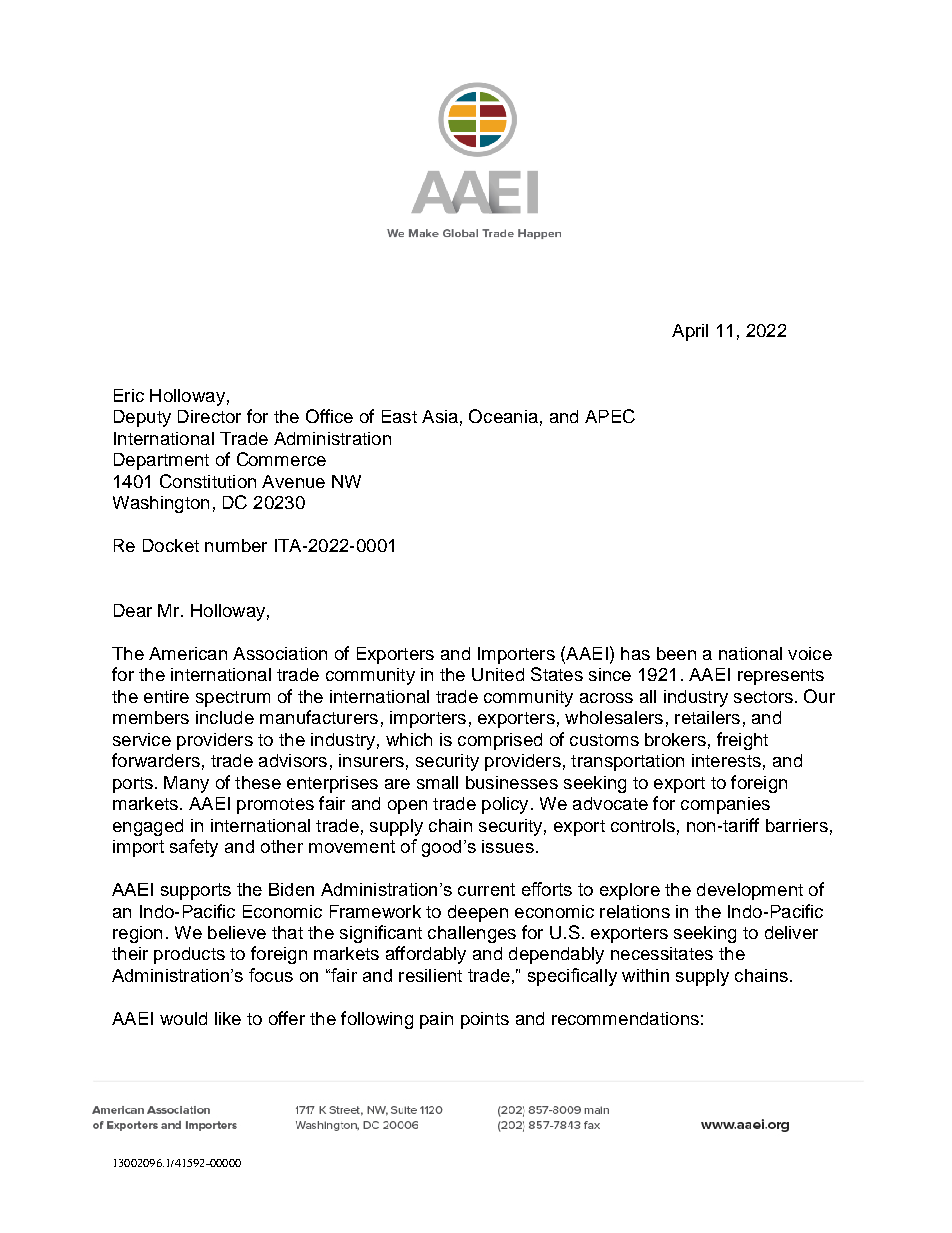  I want to click on like, so click(228, 1018).
